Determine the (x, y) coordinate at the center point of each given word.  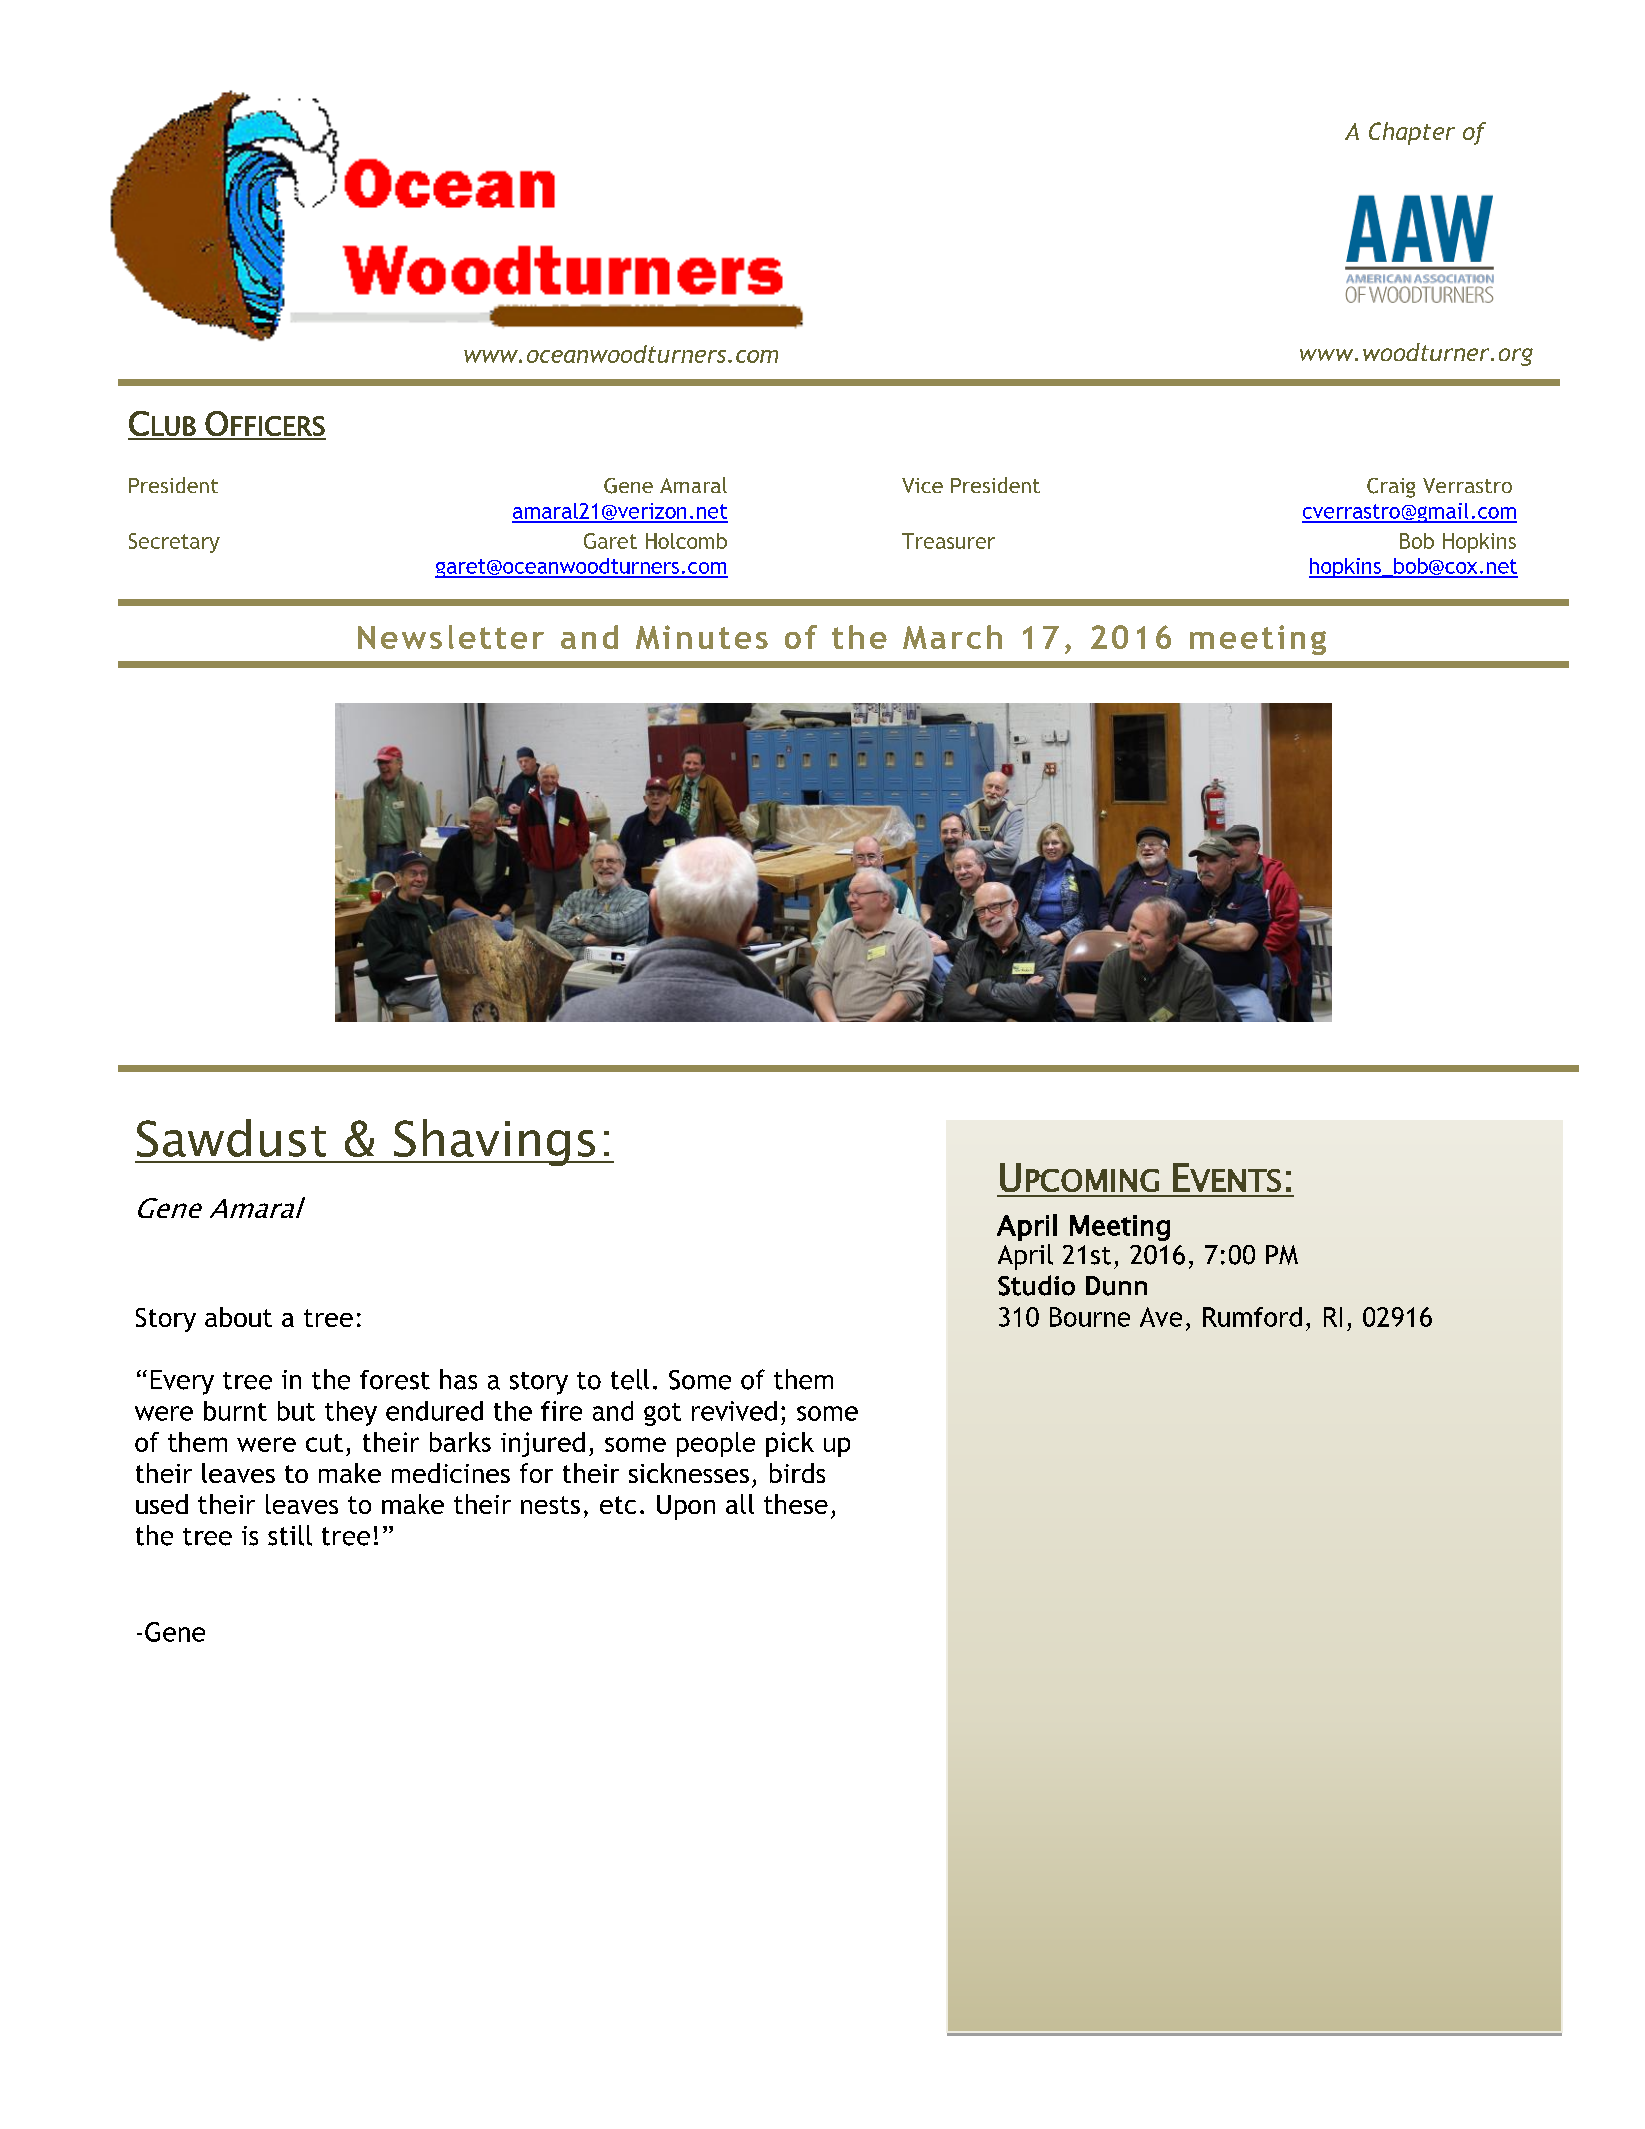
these (796, 1504)
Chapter (1412, 133)
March (952, 637)
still (290, 1535)
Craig (1391, 488)
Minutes (702, 637)
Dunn (1116, 1286)
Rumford (1252, 1317)
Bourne (1090, 1317)
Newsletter (451, 637)
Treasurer (948, 541)
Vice (922, 485)
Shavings (495, 1142)
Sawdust (231, 1138)
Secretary (174, 543)
